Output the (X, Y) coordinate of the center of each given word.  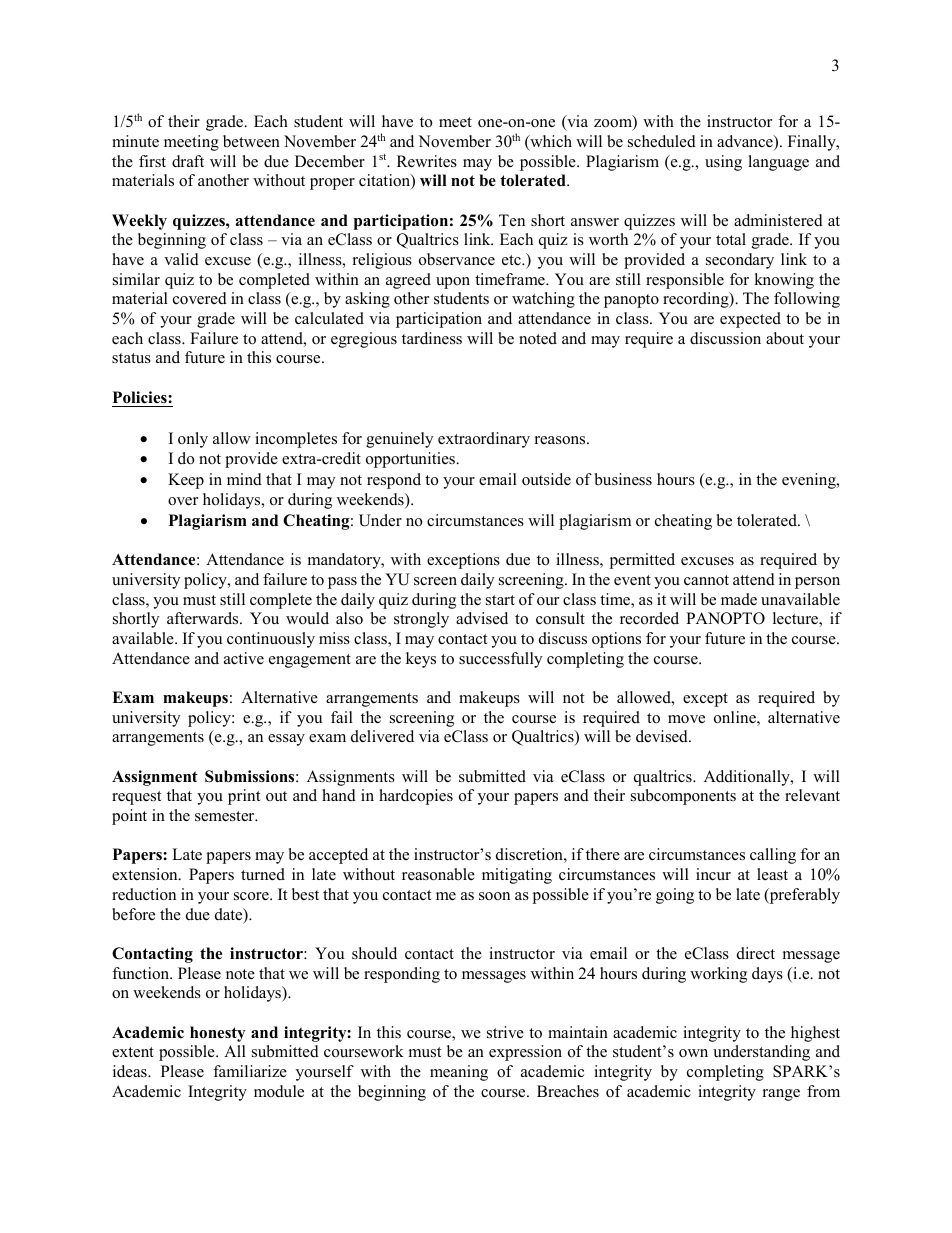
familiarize (250, 1071)
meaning (459, 1073)
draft (188, 161)
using (723, 163)
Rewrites (427, 161)
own (693, 1053)
